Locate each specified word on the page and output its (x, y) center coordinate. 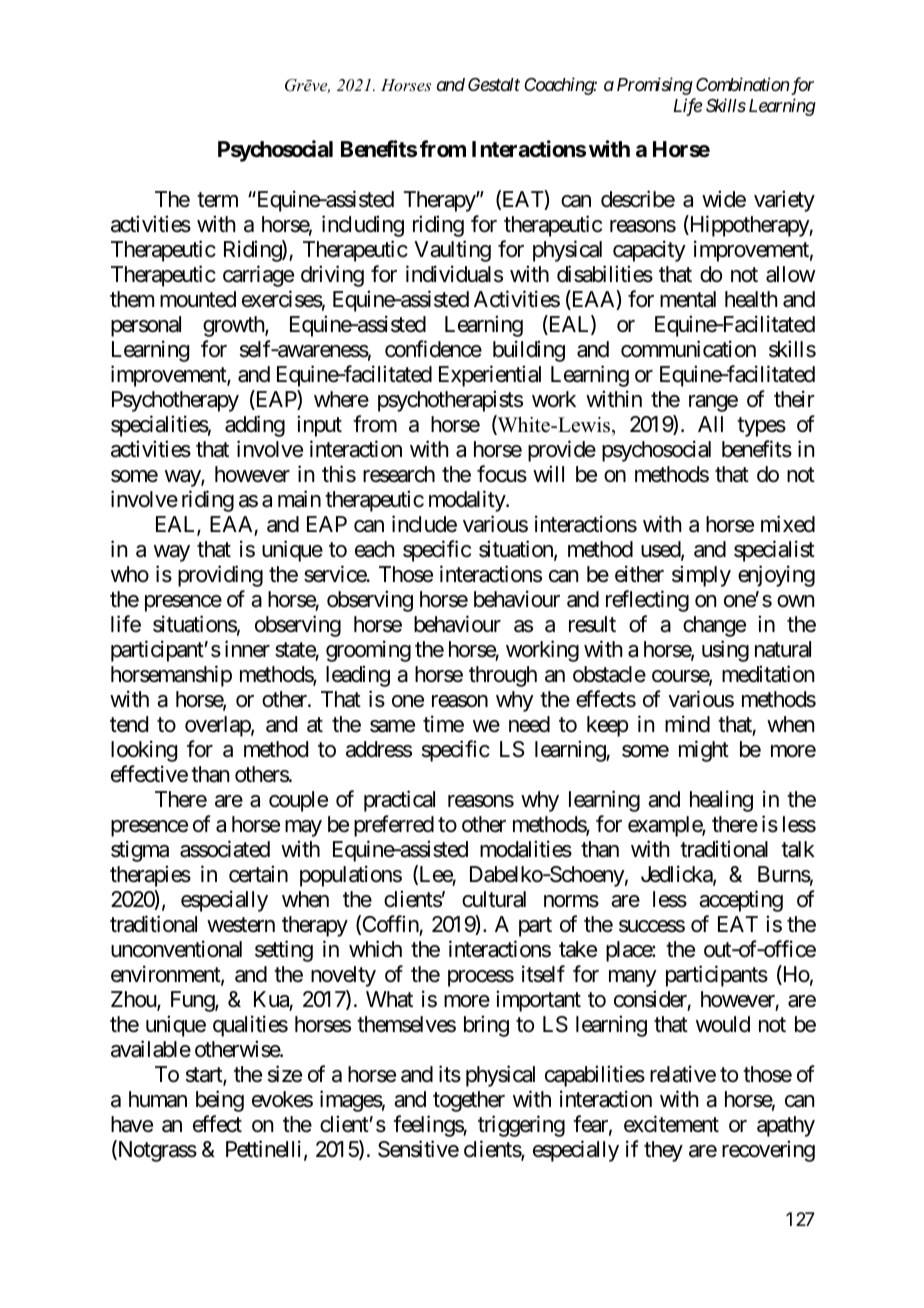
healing (721, 801)
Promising (655, 86)
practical (399, 801)
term (217, 200)
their (794, 399)
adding (255, 426)
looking (144, 751)
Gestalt (494, 84)
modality (468, 501)
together (469, 1101)
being (220, 1101)
